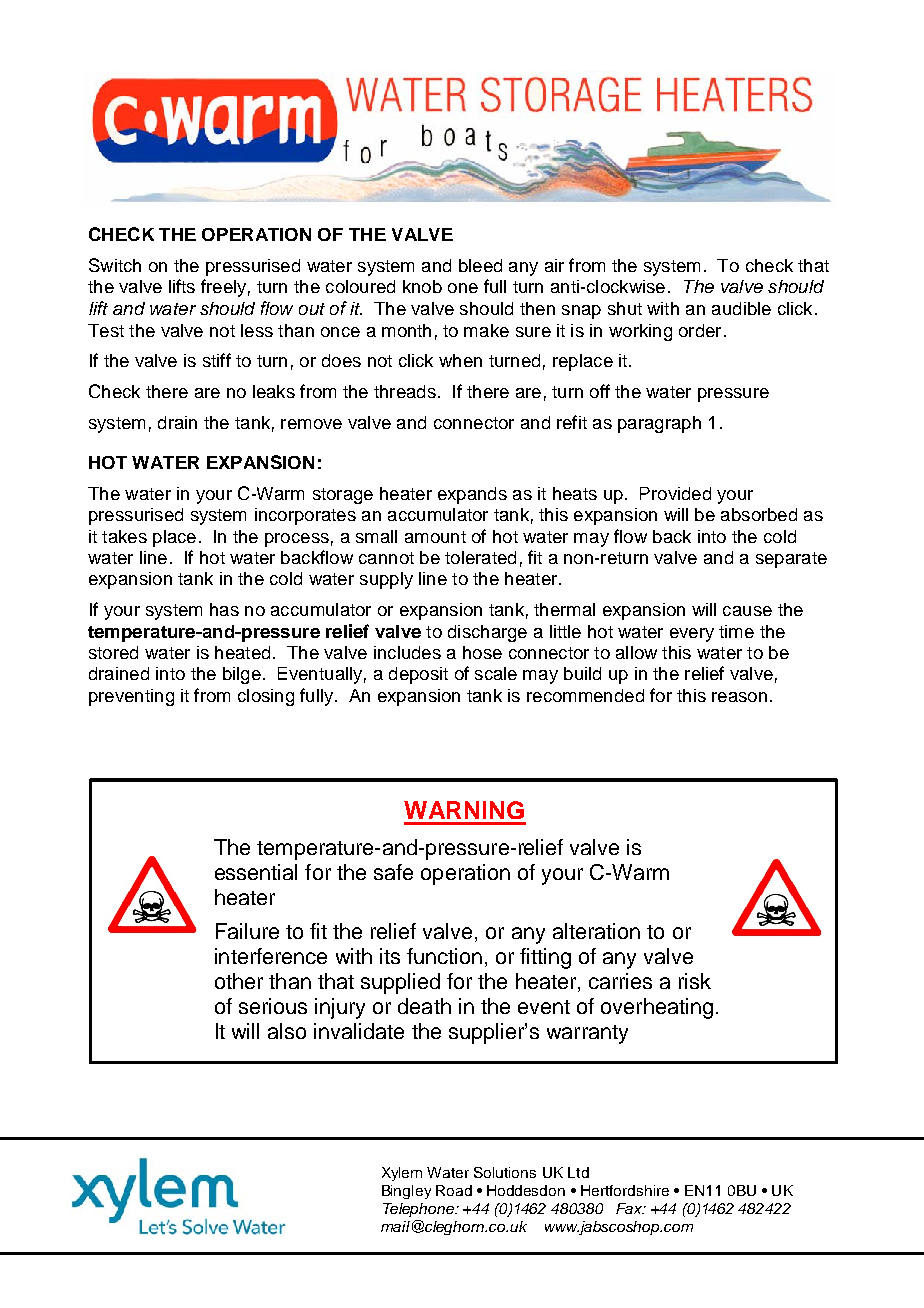 This screenshot has width=924, height=1308. What do you see at coordinates (402, 1174) in the screenshot?
I see `Xylem` at bounding box center [402, 1174].
